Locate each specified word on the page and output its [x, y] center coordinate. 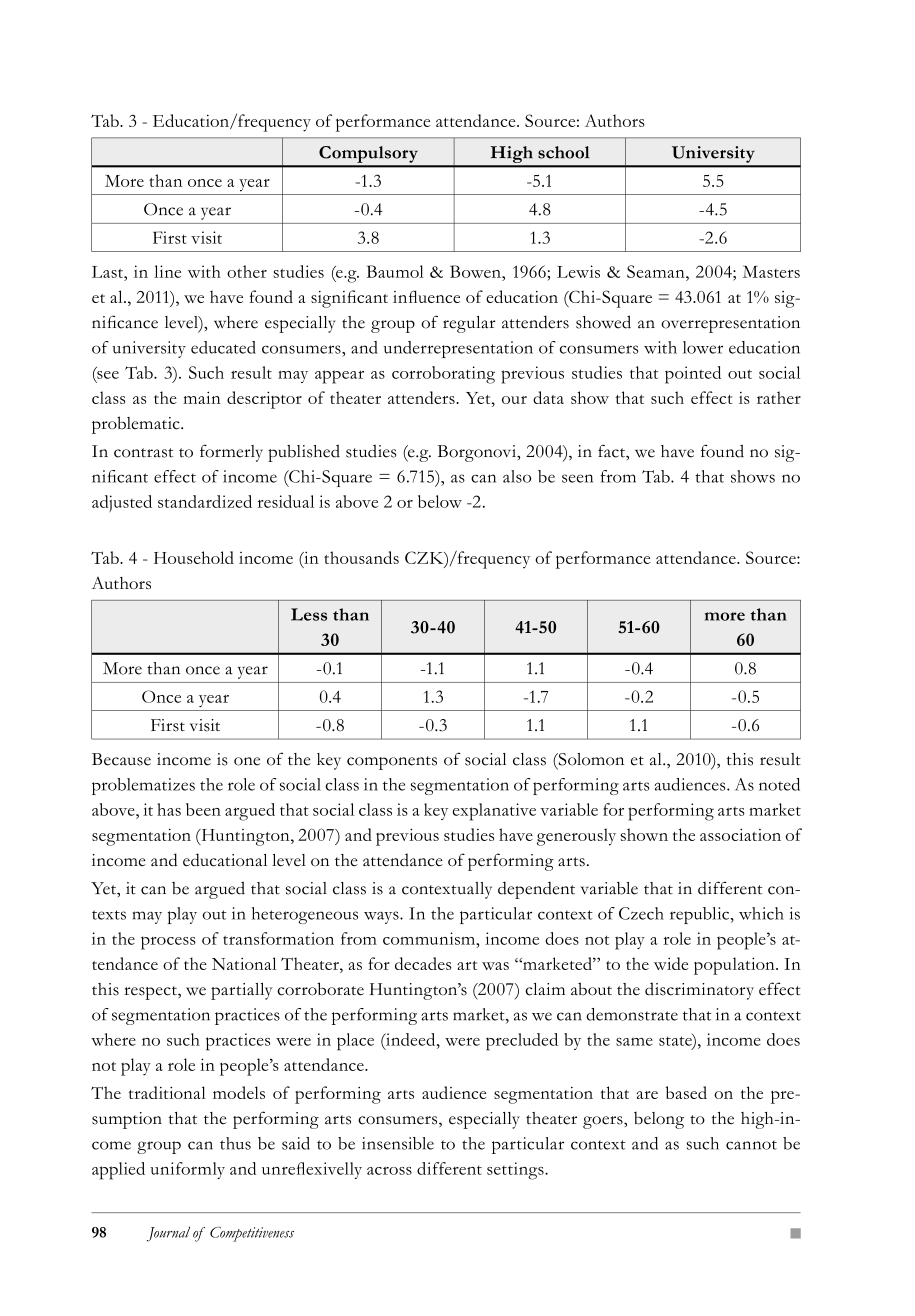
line [167, 271]
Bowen [476, 271]
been [203, 809]
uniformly [187, 1170]
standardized [205, 501]
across [389, 1170]
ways [382, 917]
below [440, 501]
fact [612, 451]
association [740, 834]
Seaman [657, 271]
